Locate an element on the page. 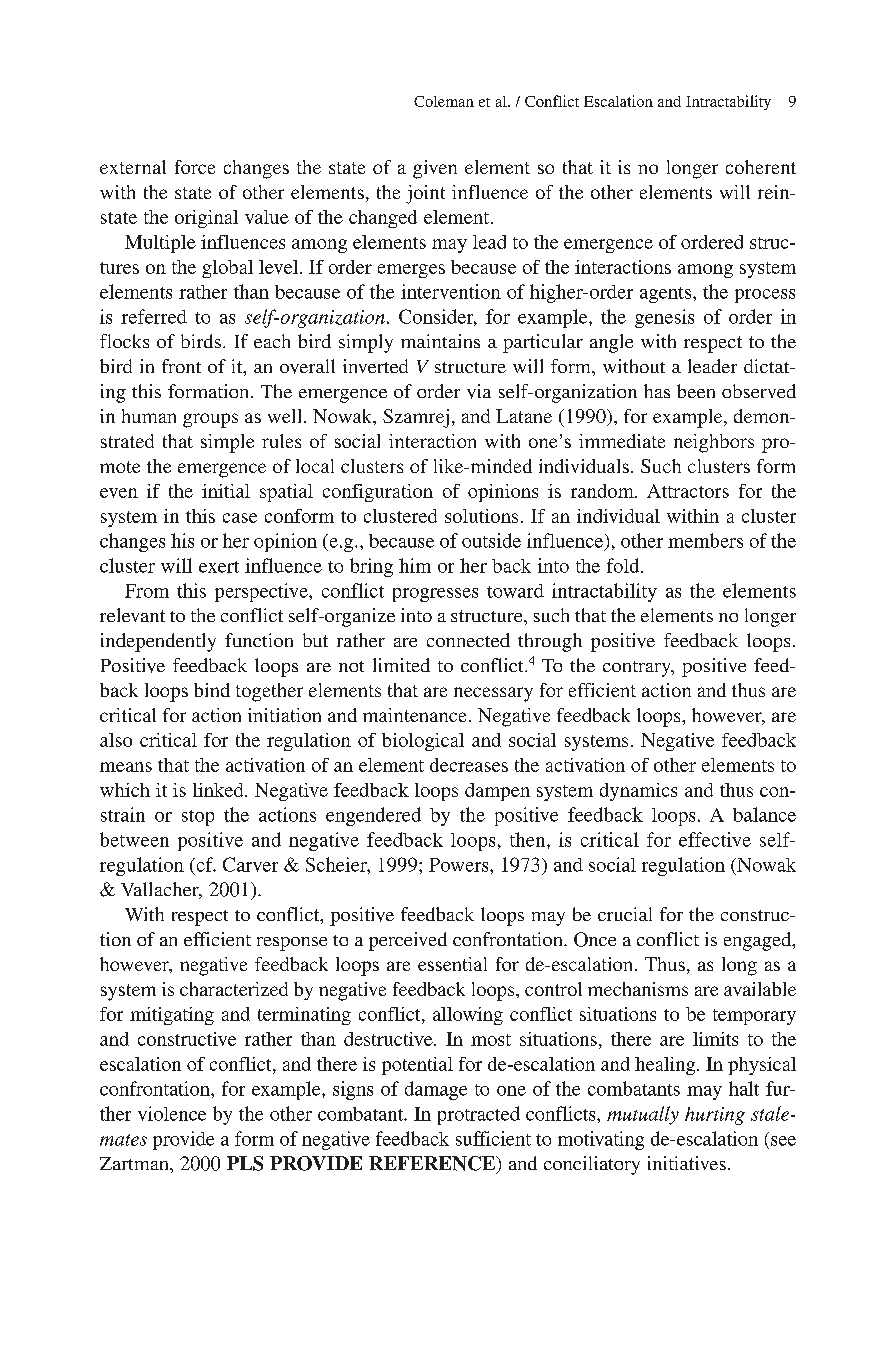 The height and width of the document is (1345, 896). force is located at coordinates (195, 167).
